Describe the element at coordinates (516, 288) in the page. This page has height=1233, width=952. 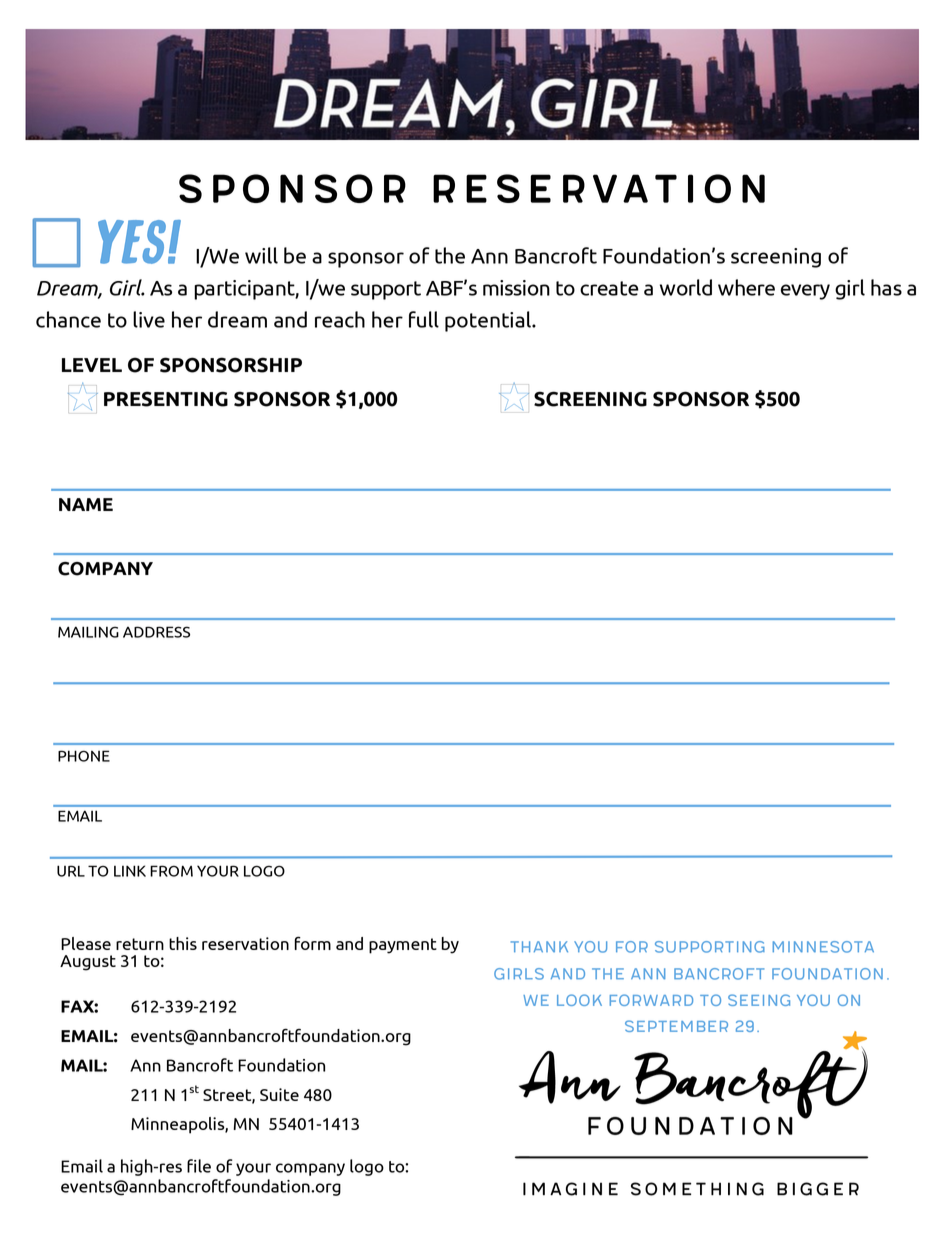
I see `mission` at that location.
